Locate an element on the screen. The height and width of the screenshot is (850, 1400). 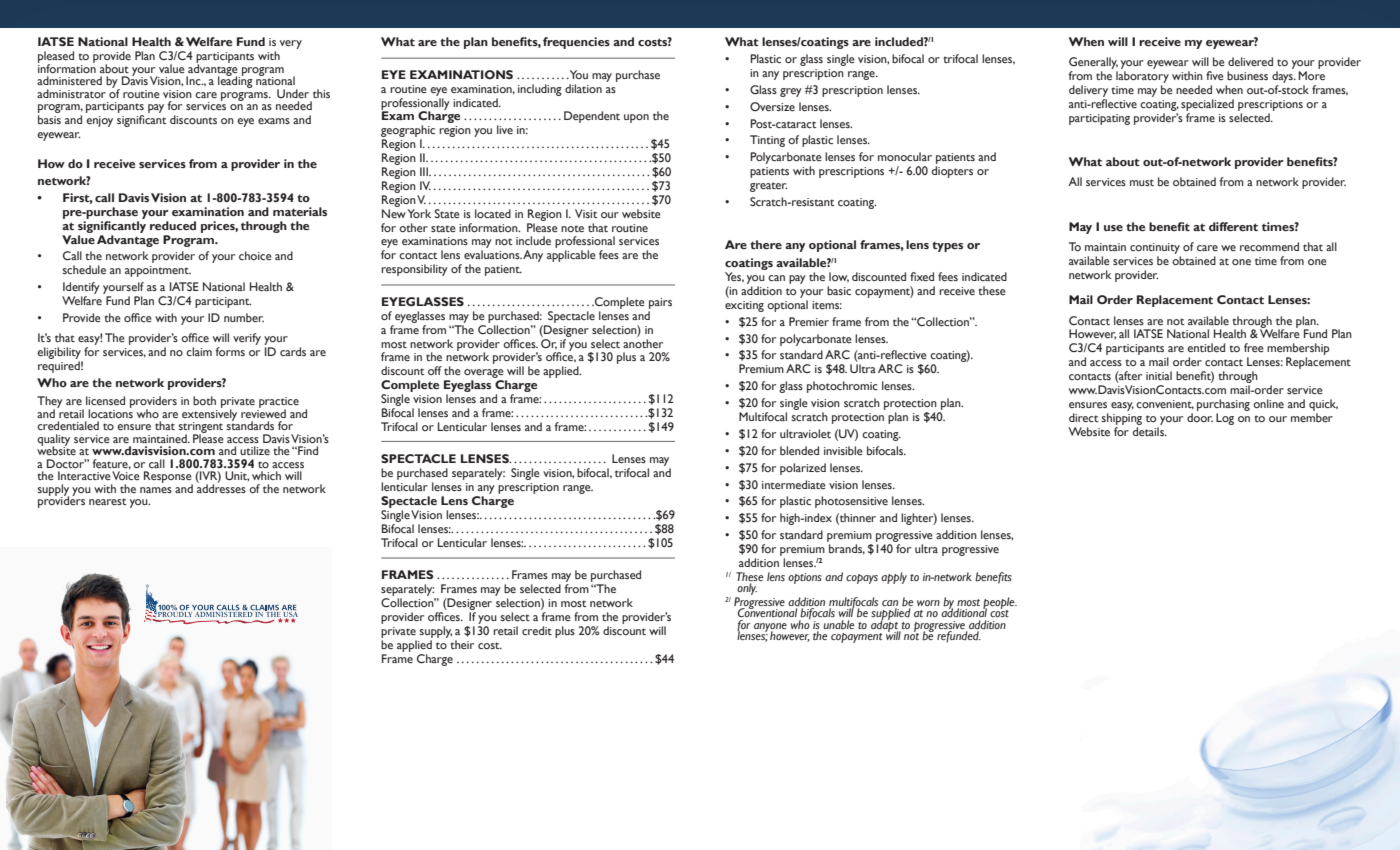
Premier is located at coordinates (809, 321).
